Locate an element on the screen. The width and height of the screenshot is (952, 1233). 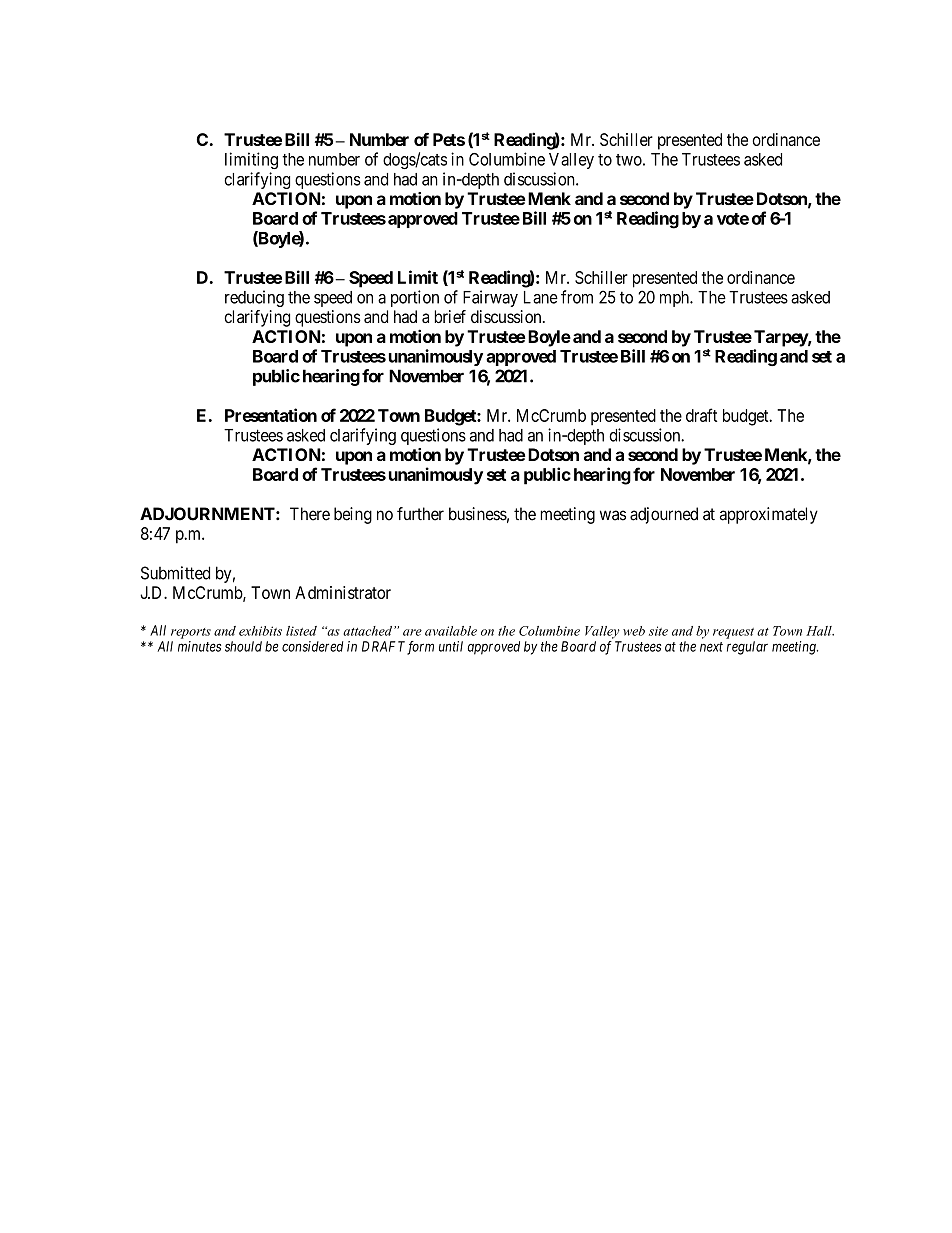
Presentation is located at coordinates (271, 415).
